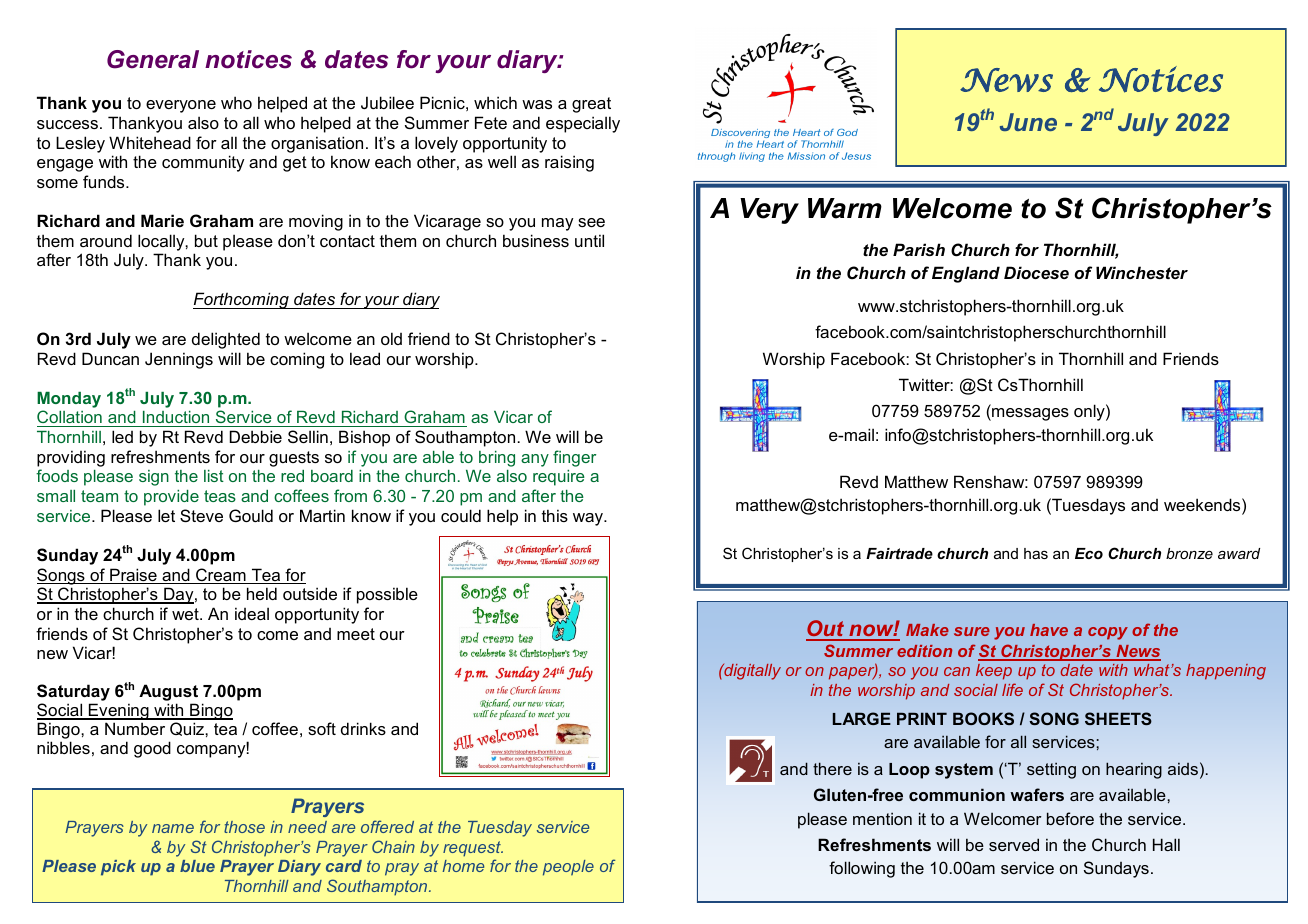  What do you see at coordinates (173, 828) in the screenshot?
I see `name` at bounding box center [173, 828].
